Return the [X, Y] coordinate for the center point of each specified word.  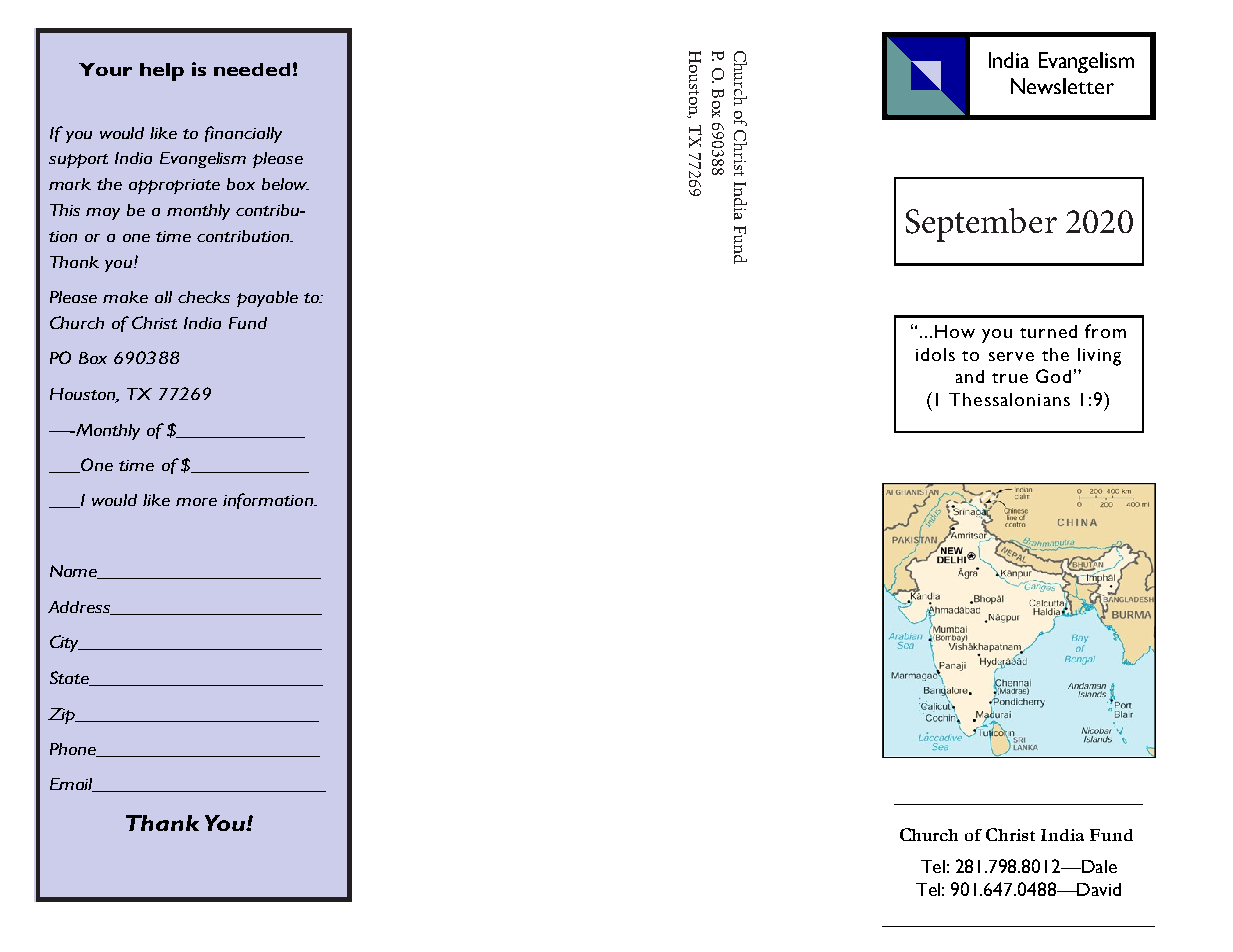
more [196, 502]
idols [935, 354]
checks [204, 297]
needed [252, 69]
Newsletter [1062, 86]
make [125, 297]
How [955, 331]
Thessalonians [1009, 399]
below [285, 184]
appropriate [174, 186]
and [970, 376]
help [162, 72]
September [981, 225]
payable [267, 299]
